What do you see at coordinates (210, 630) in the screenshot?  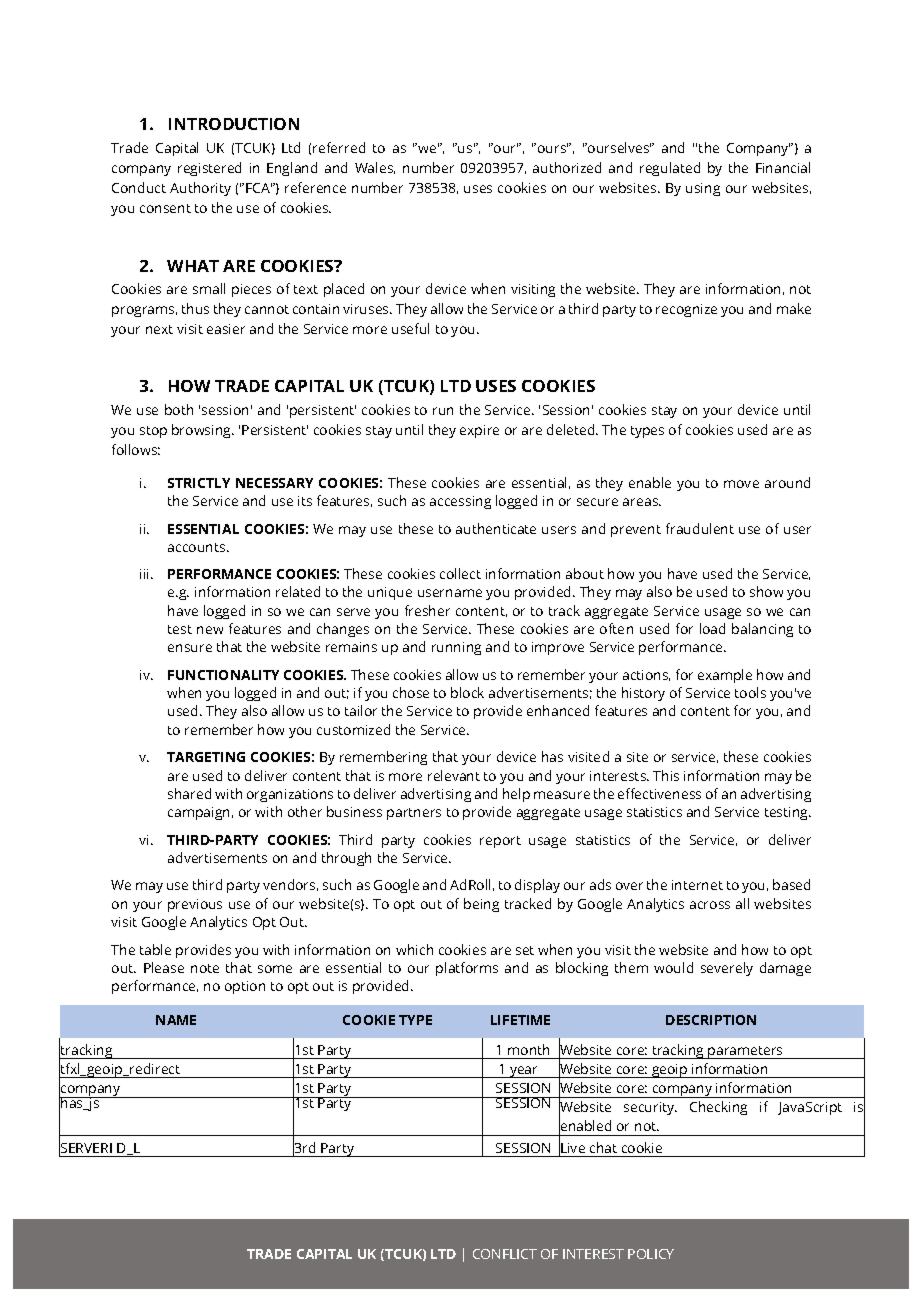 I see `new` at bounding box center [210, 630].
